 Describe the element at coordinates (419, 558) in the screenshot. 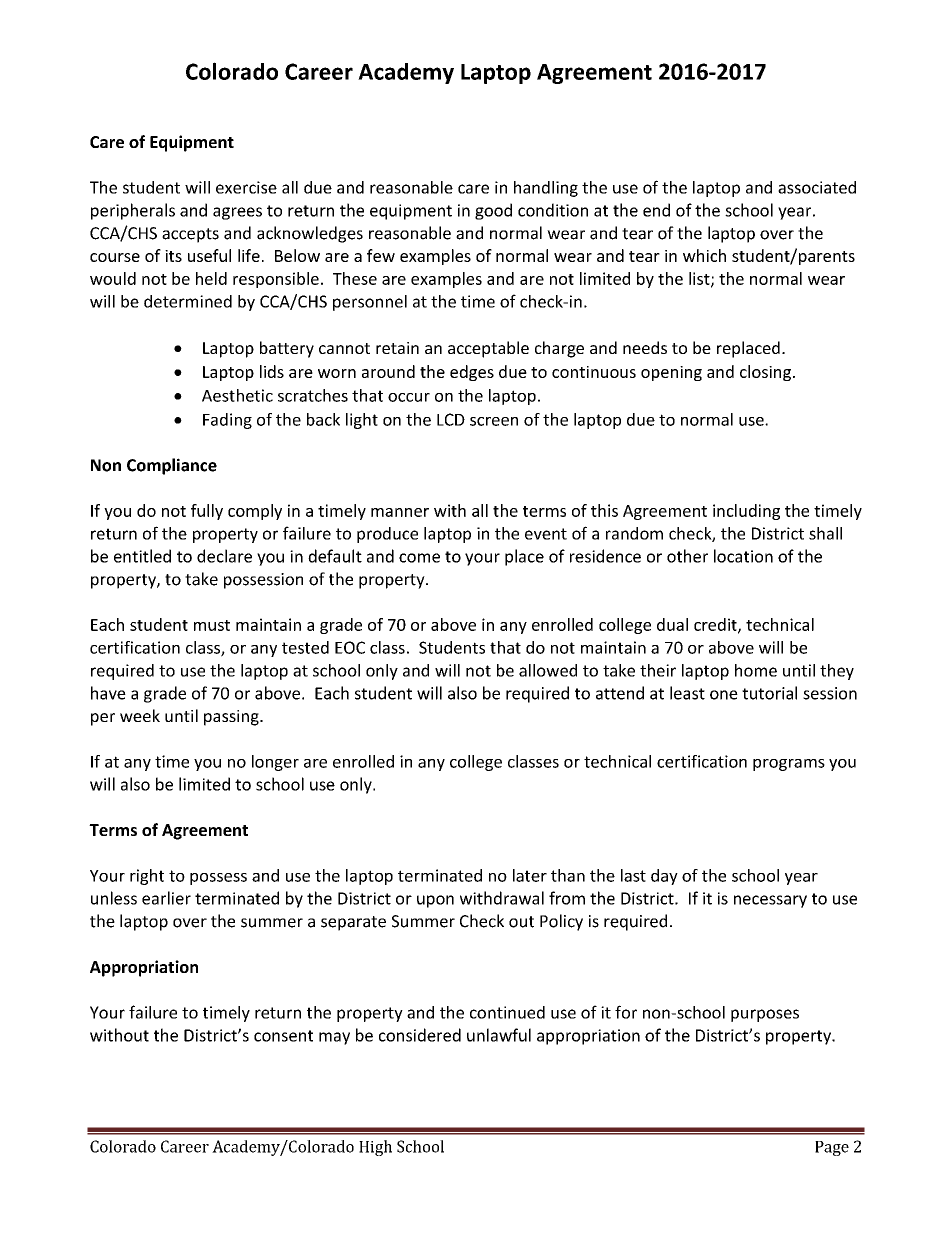

I see `come` at that location.
